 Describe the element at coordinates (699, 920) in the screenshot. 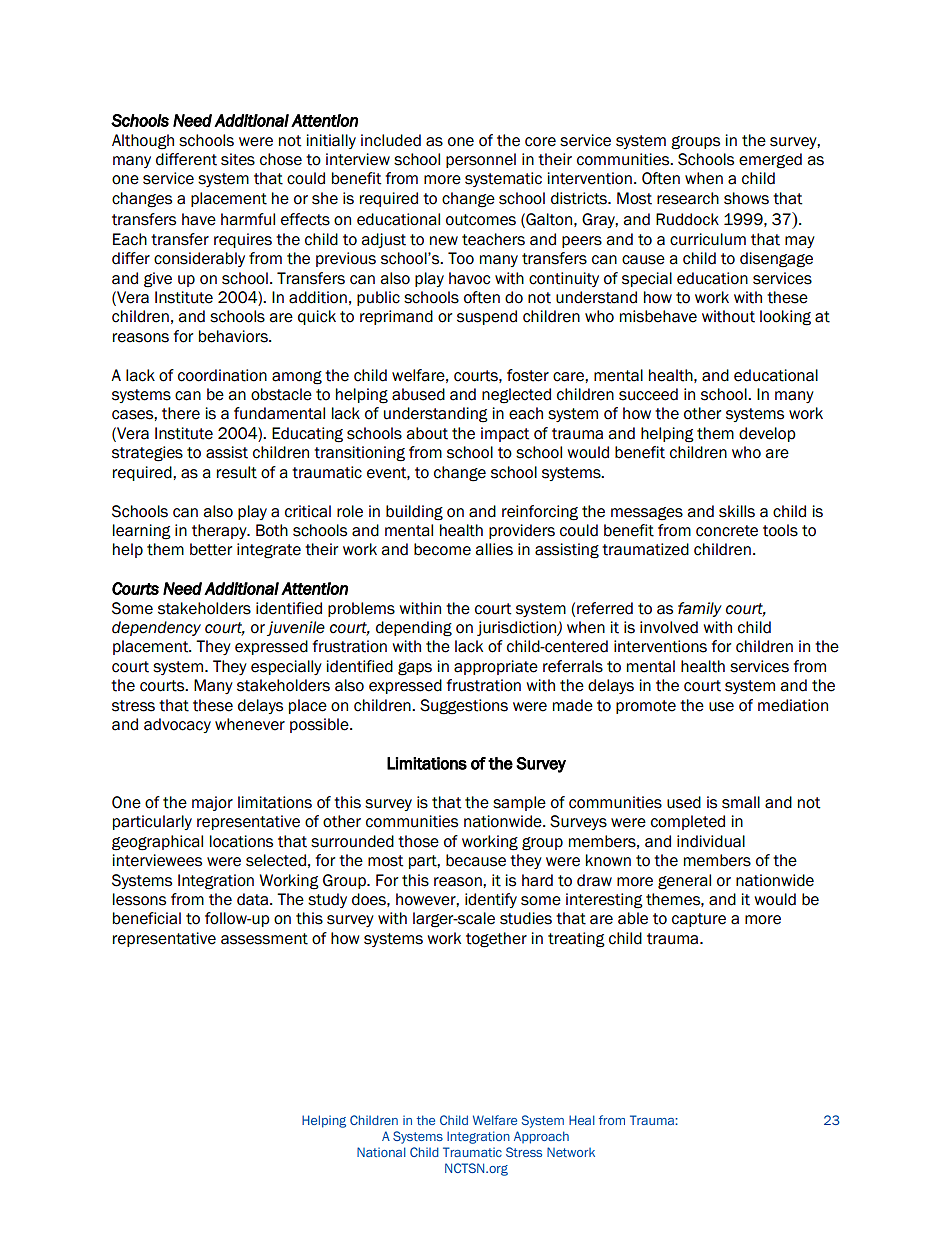

I see `capture` at that location.
